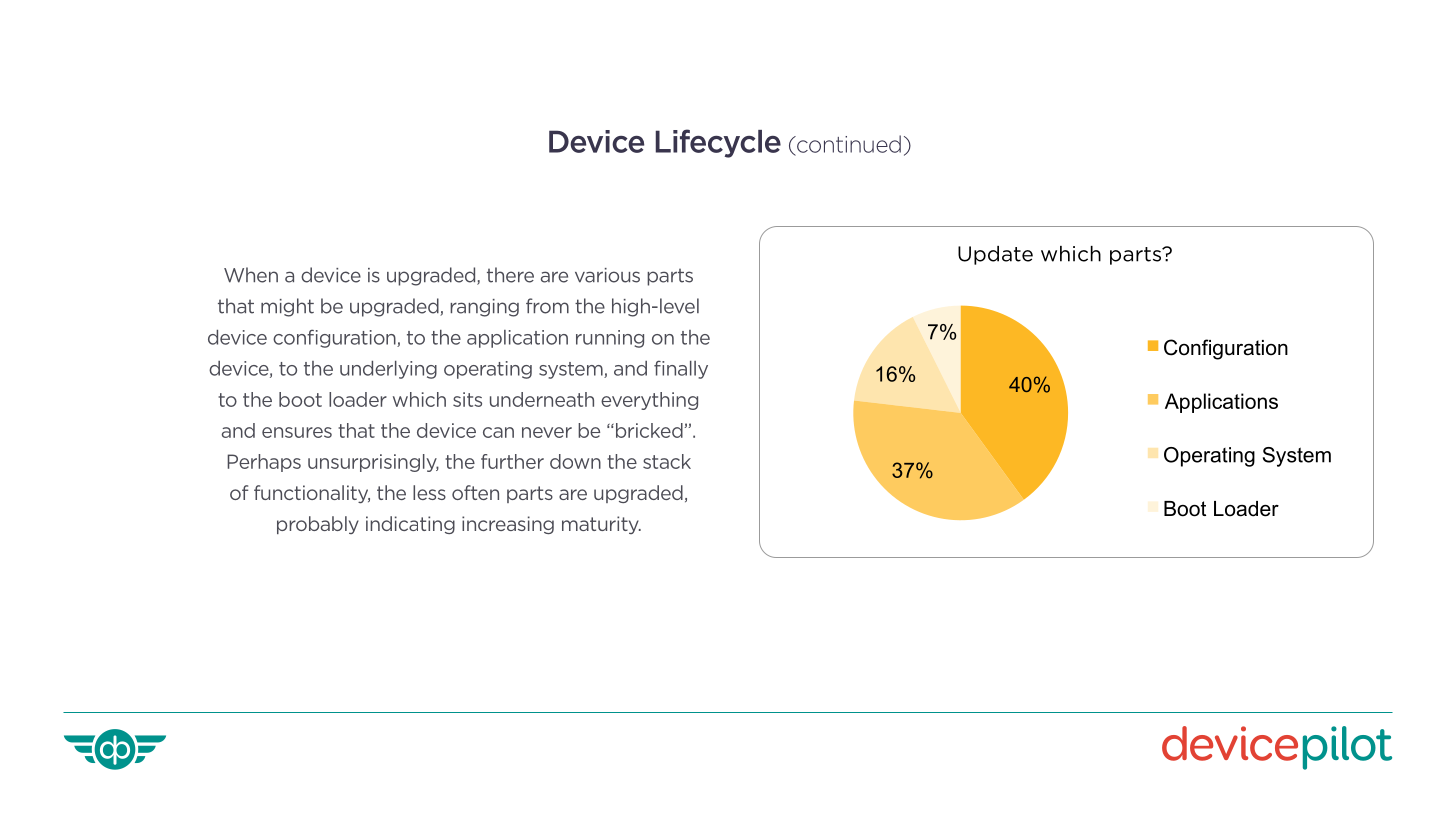 This image has height=823, width=1456. Describe the element at coordinates (547, 432) in the image. I see `never` at that location.
